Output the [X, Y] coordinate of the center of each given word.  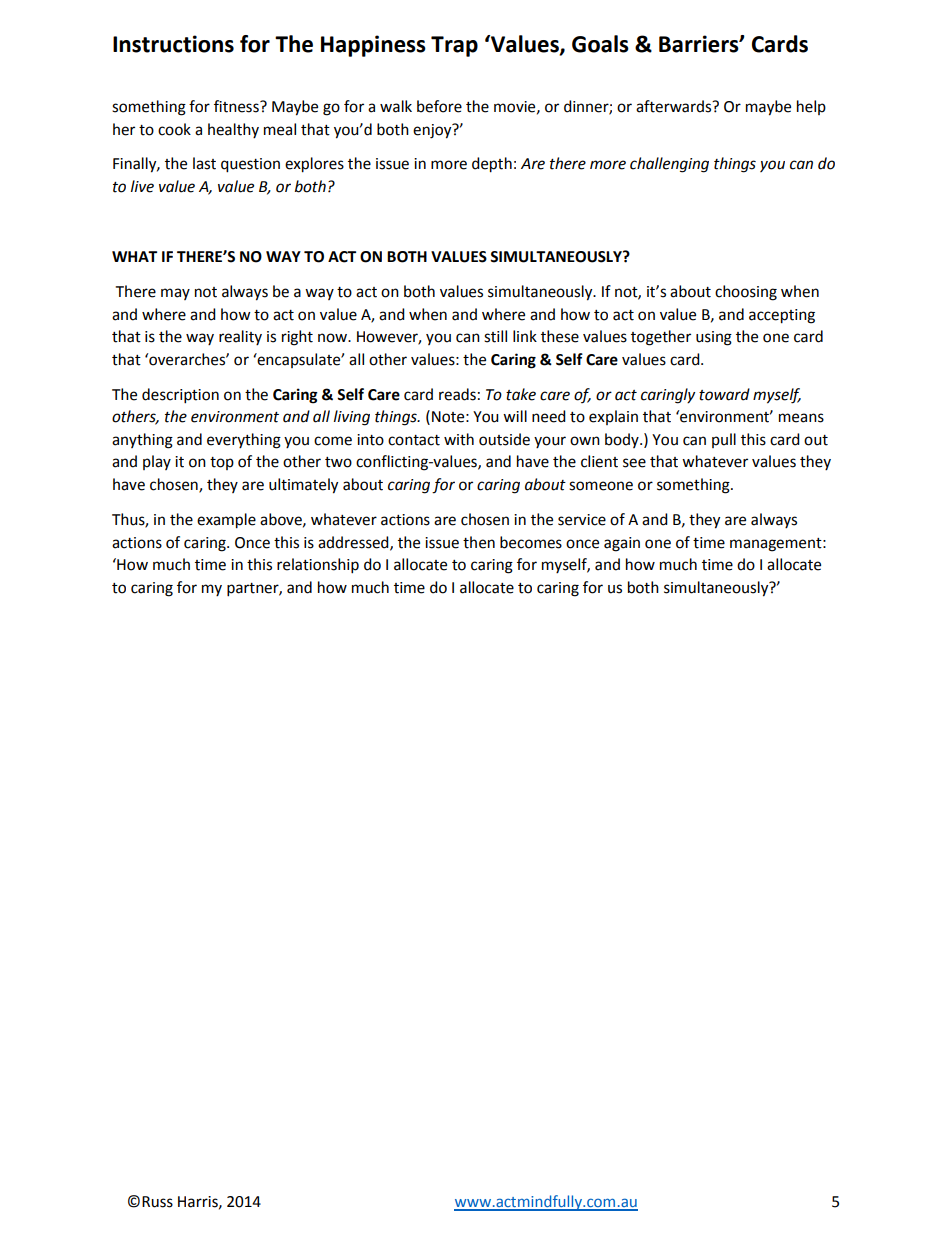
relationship [318, 566]
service [582, 520]
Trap [454, 46]
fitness [237, 106]
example [226, 521]
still [495, 336]
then [479, 542]
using [714, 338]
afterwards [675, 106]
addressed [354, 543]
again [622, 544]
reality [240, 337]
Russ [157, 1202]
